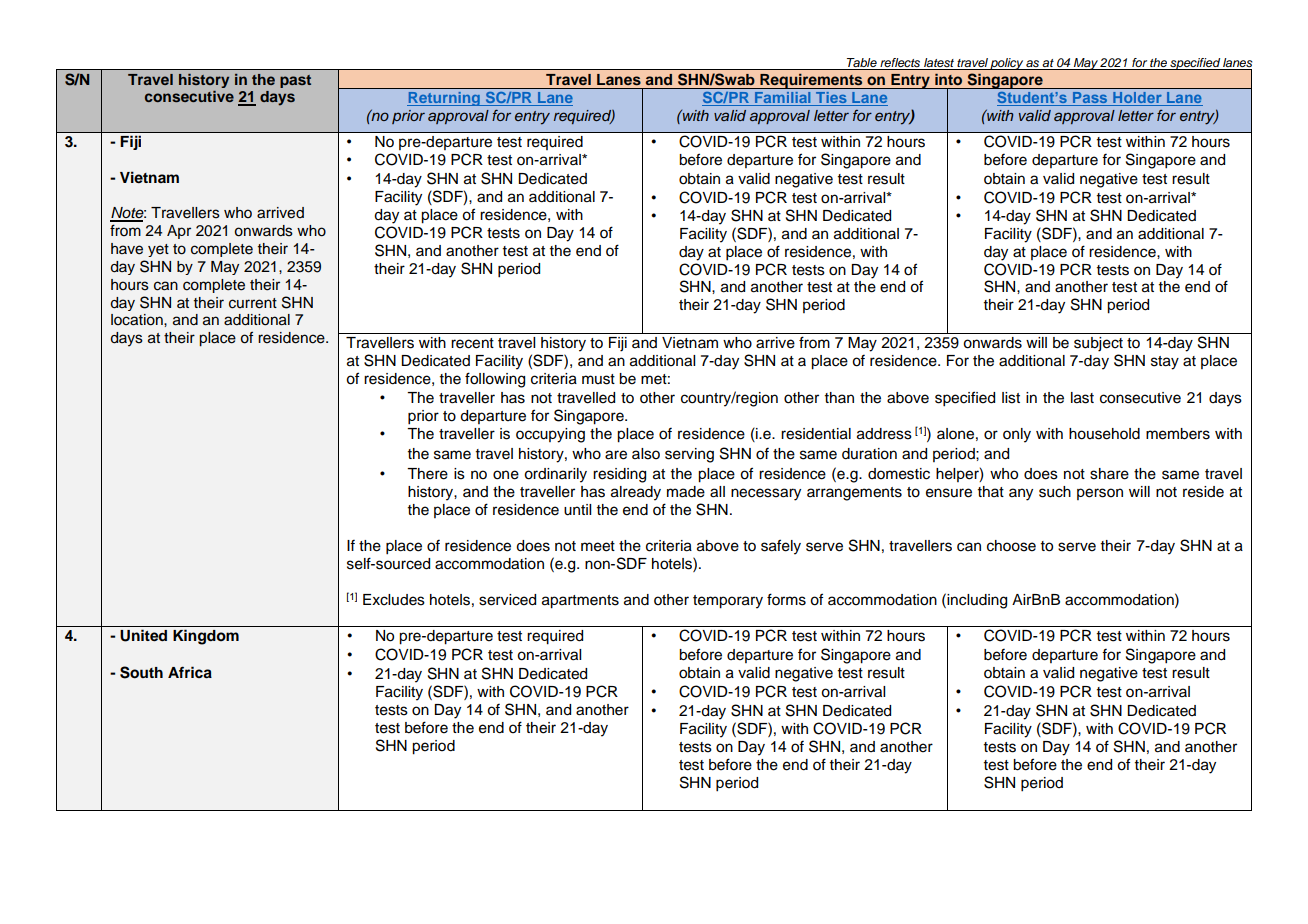  I want to click on past, so click(295, 81).
